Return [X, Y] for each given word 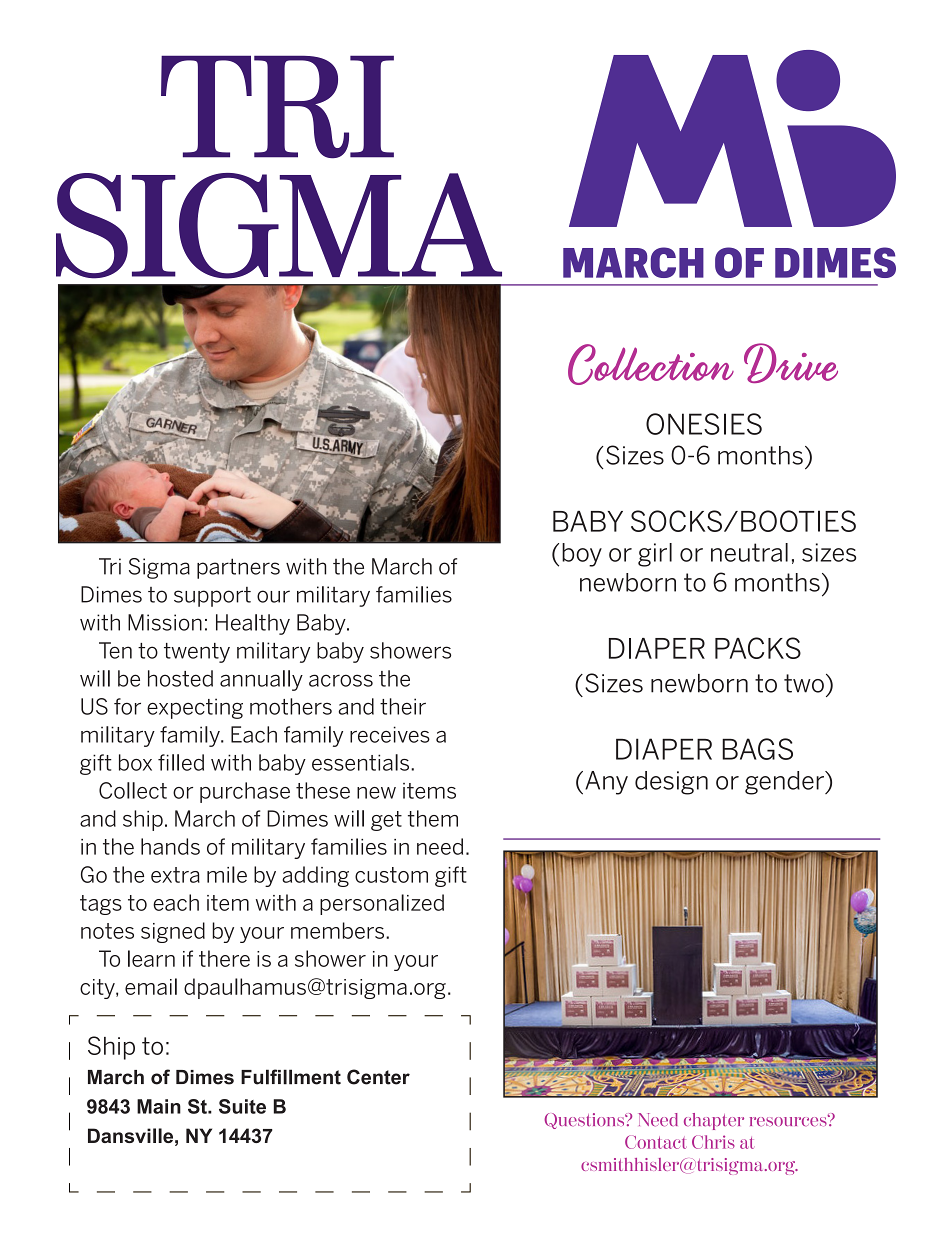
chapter [714, 1121]
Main [159, 1106]
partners [238, 568]
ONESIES [704, 424]
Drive [791, 363]
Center [378, 1077]
